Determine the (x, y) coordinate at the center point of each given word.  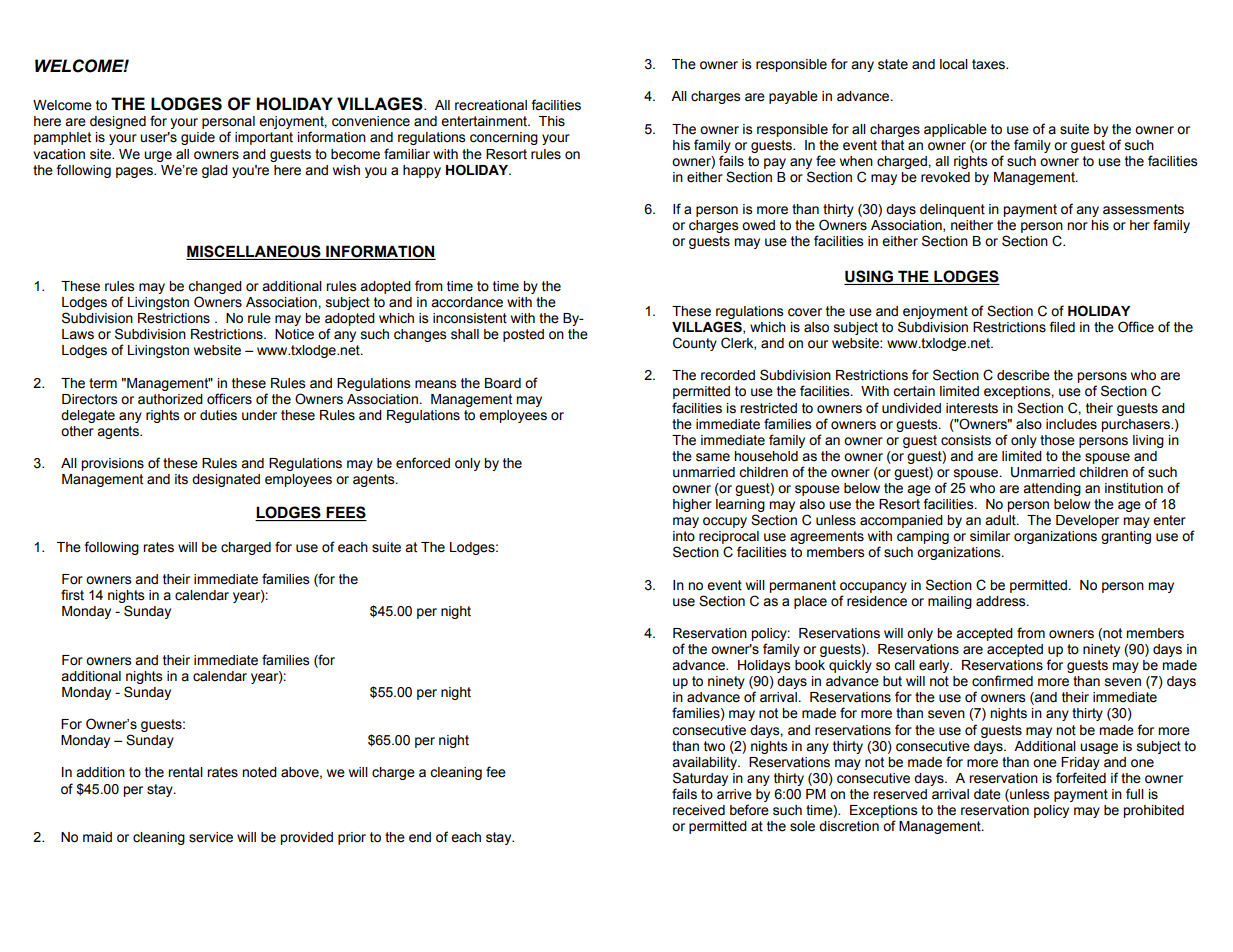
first (72, 595)
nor (1077, 226)
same (713, 457)
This (552, 121)
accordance (467, 302)
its (181, 479)
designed (118, 122)
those (1057, 440)
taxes (990, 64)
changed (215, 287)
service (211, 837)
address (1002, 601)
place (810, 602)
